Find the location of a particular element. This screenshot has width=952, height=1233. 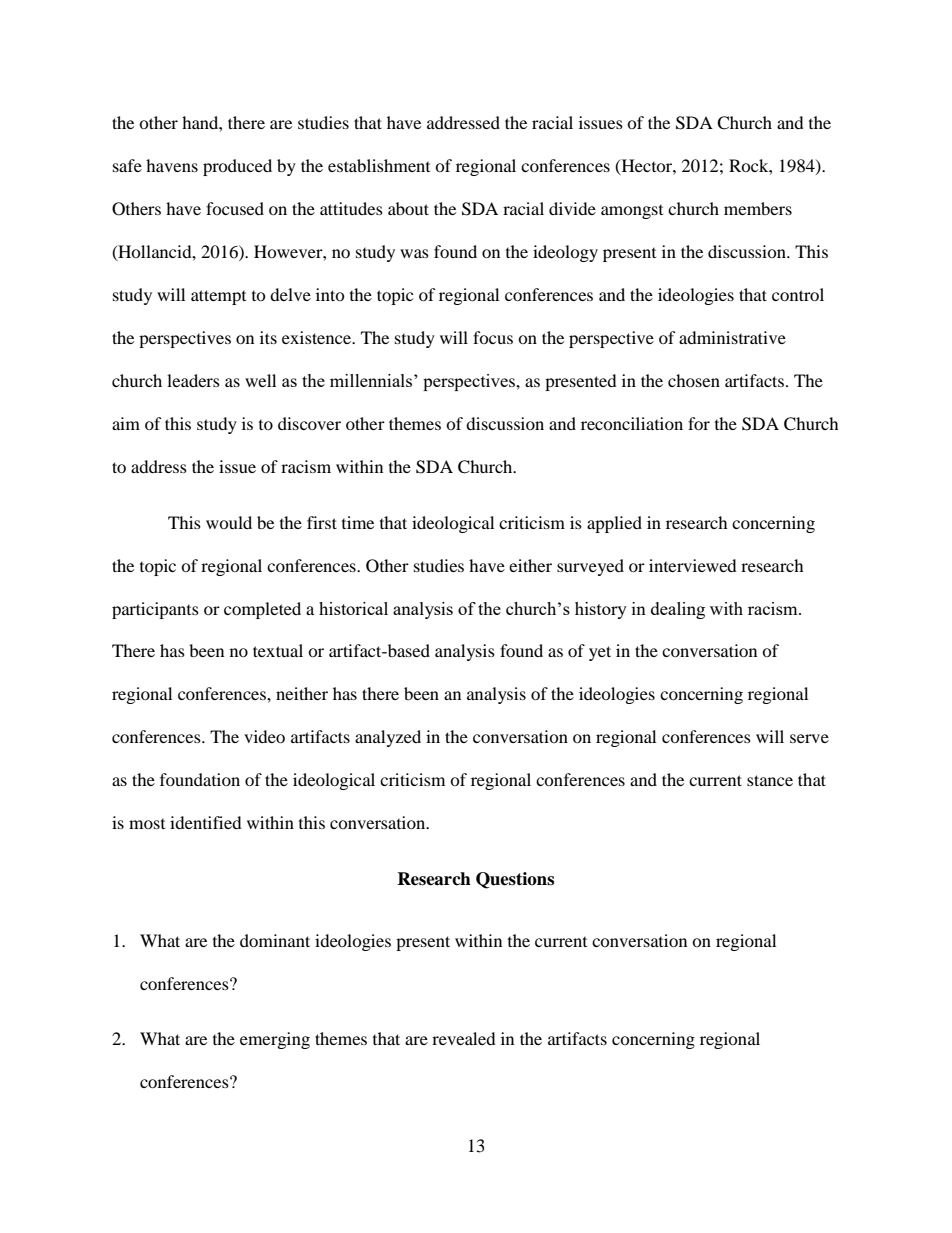

historical is located at coordinates (353, 608).
